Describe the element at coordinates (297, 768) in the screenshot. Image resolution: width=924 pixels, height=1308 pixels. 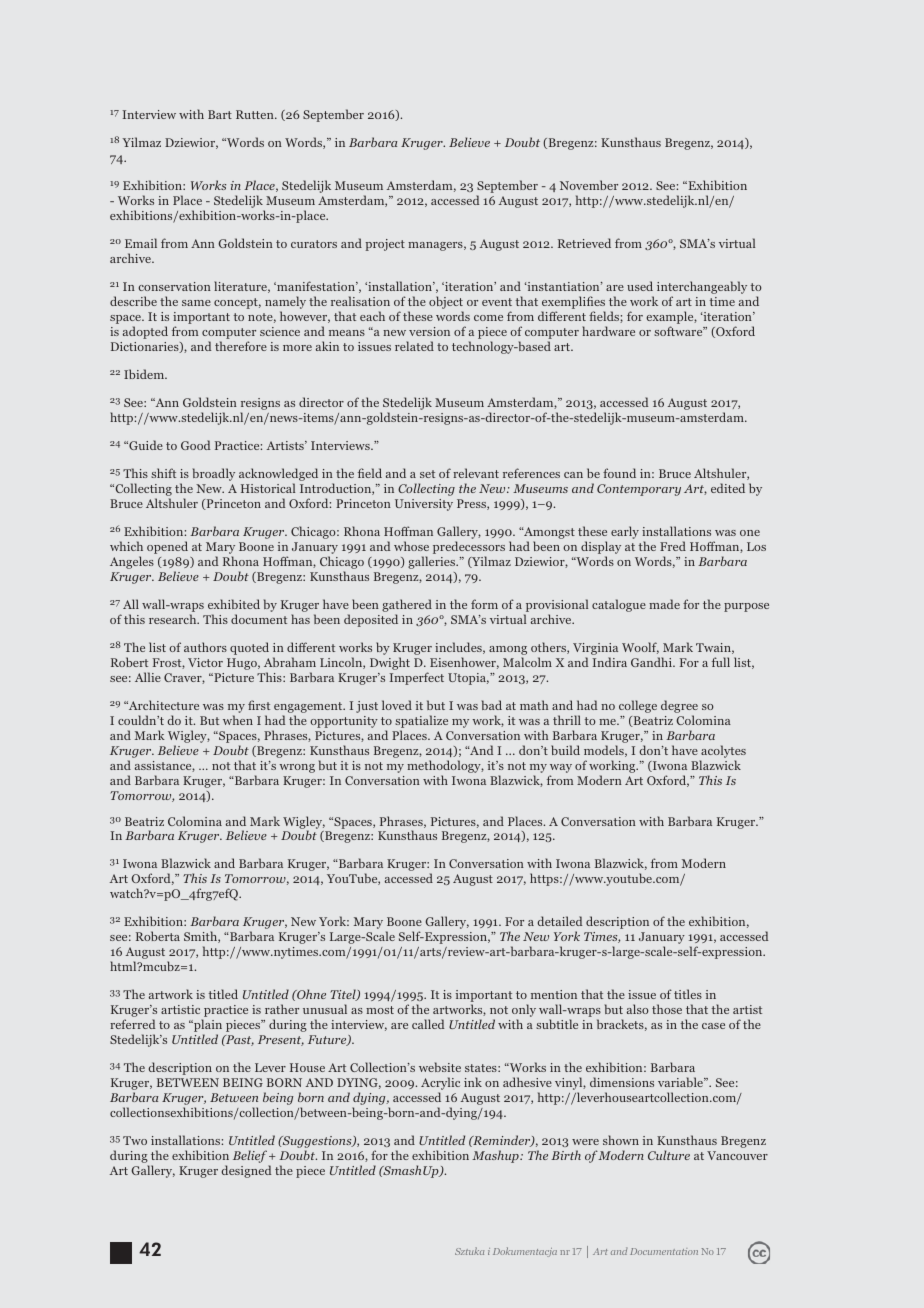
I see `wrong` at that location.
